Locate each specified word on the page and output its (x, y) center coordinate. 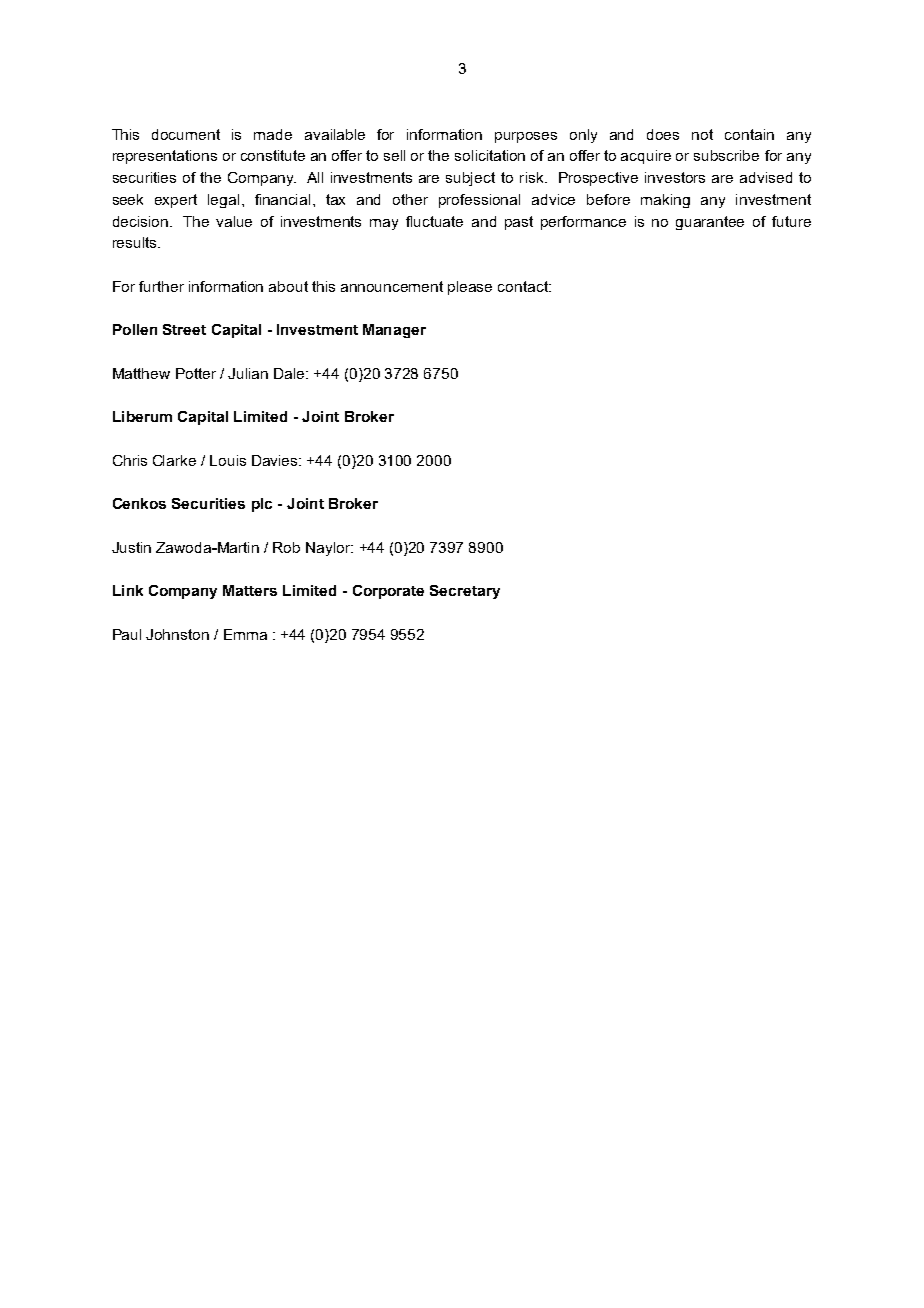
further (161, 286)
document (186, 134)
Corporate (388, 592)
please (470, 288)
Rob (286, 547)
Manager (394, 331)
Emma (245, 634)
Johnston (177, 634)
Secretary (465, 592)
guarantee (710, 223)
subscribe (726, 155)
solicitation (490, 155)
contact (524, 286)
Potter (196, 373)
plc (262, 505)
